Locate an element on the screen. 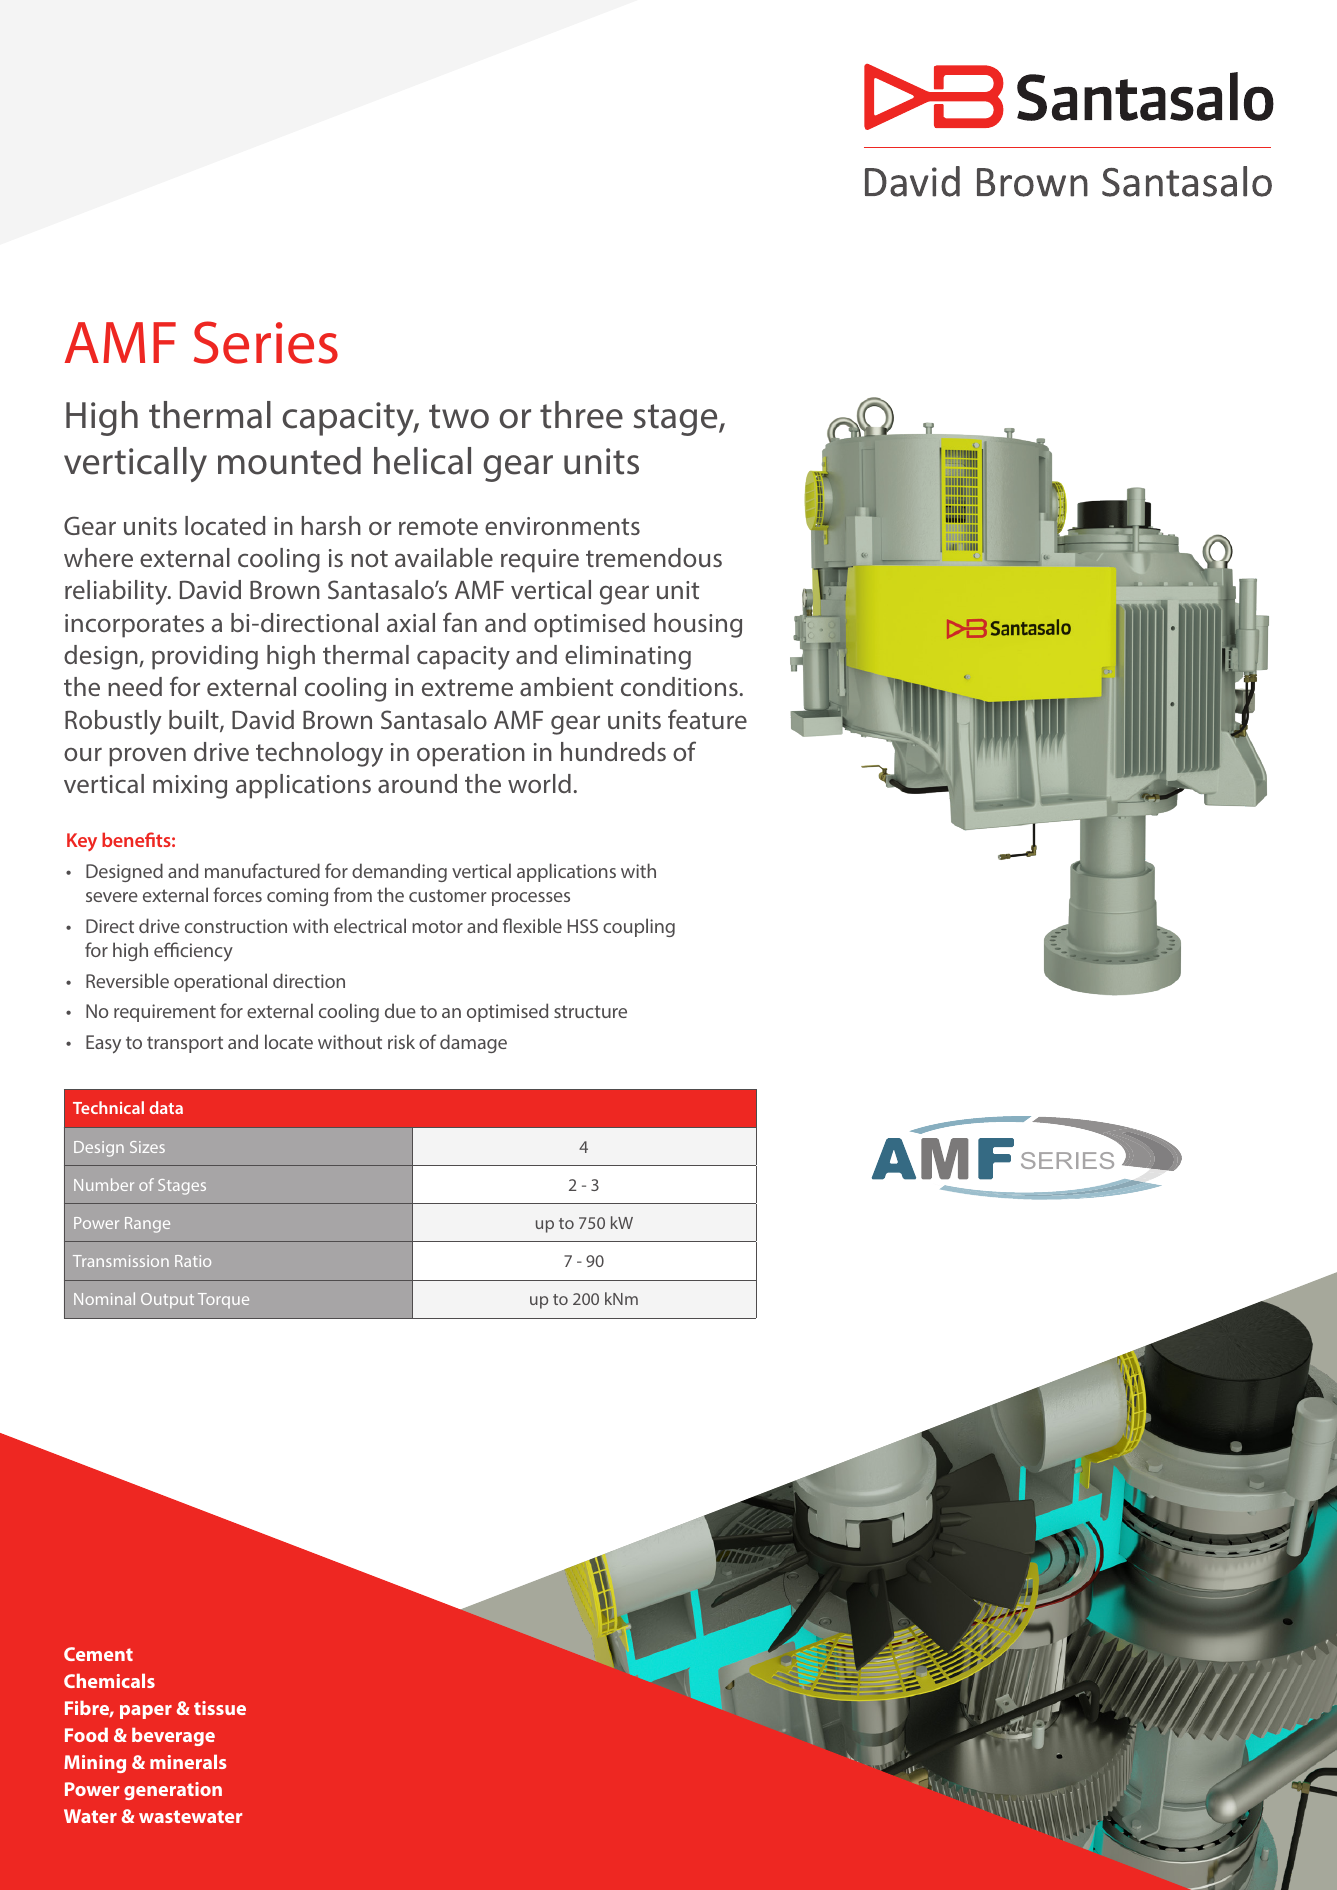 This screenshot has height=1890, width=1337. demanding is located at coordinates (399, 872).
